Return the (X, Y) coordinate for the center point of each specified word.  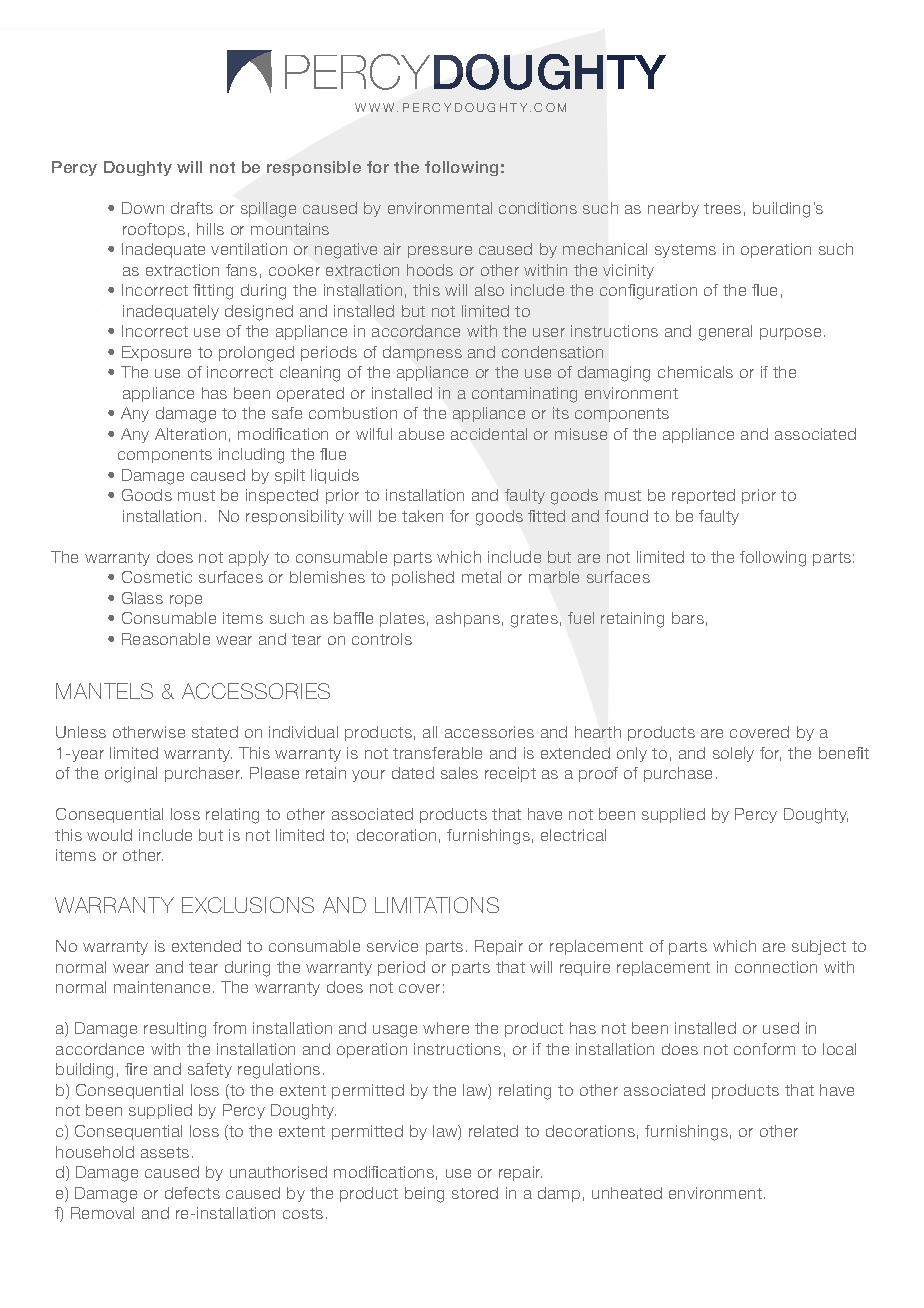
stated (215, 732)
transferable (437, 753)
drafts (192, 208)
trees (722, 208)
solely (733, 754)
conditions (538, 208)
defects (192, 1193)
